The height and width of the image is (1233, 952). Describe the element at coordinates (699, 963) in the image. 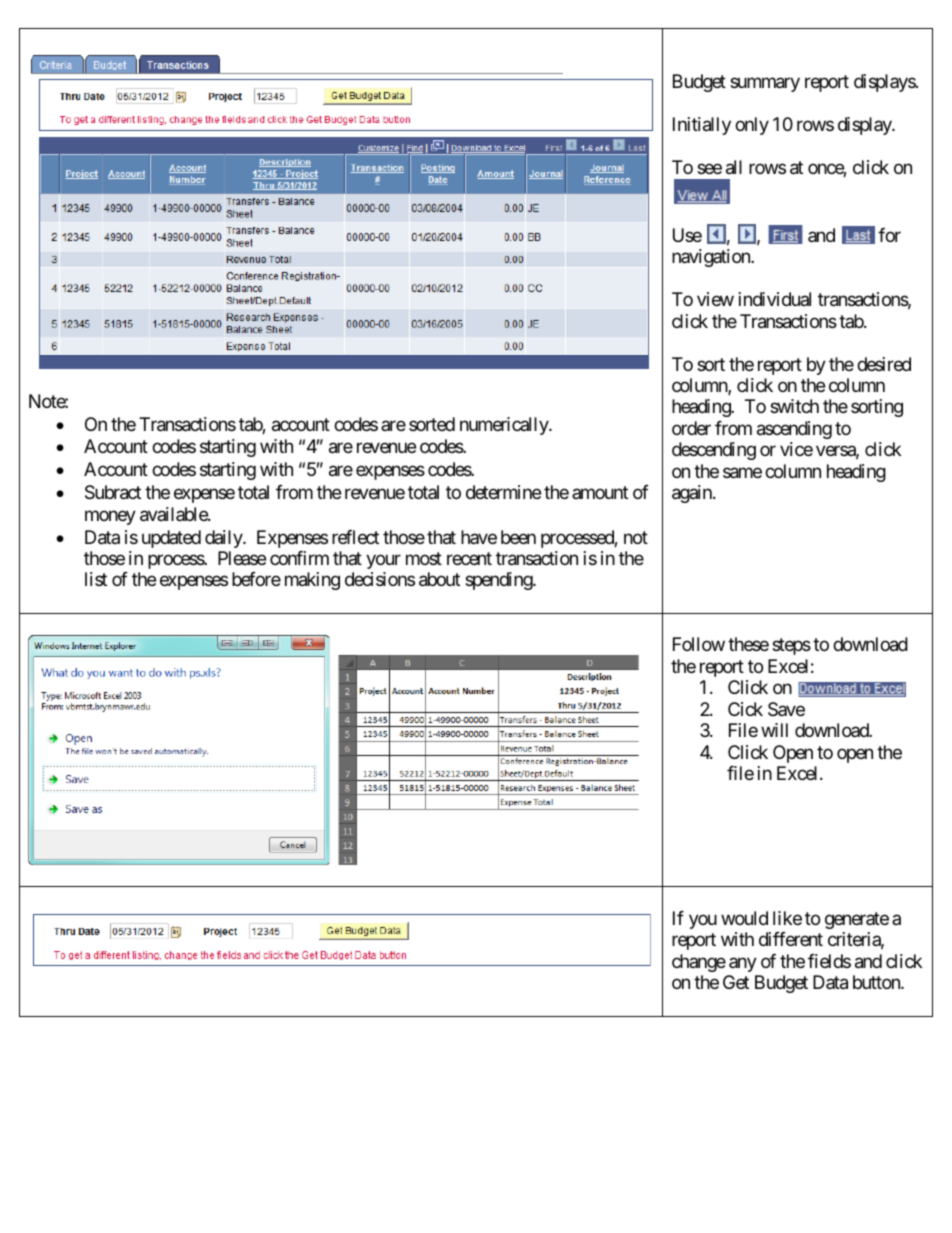

I see `change` at that location.
